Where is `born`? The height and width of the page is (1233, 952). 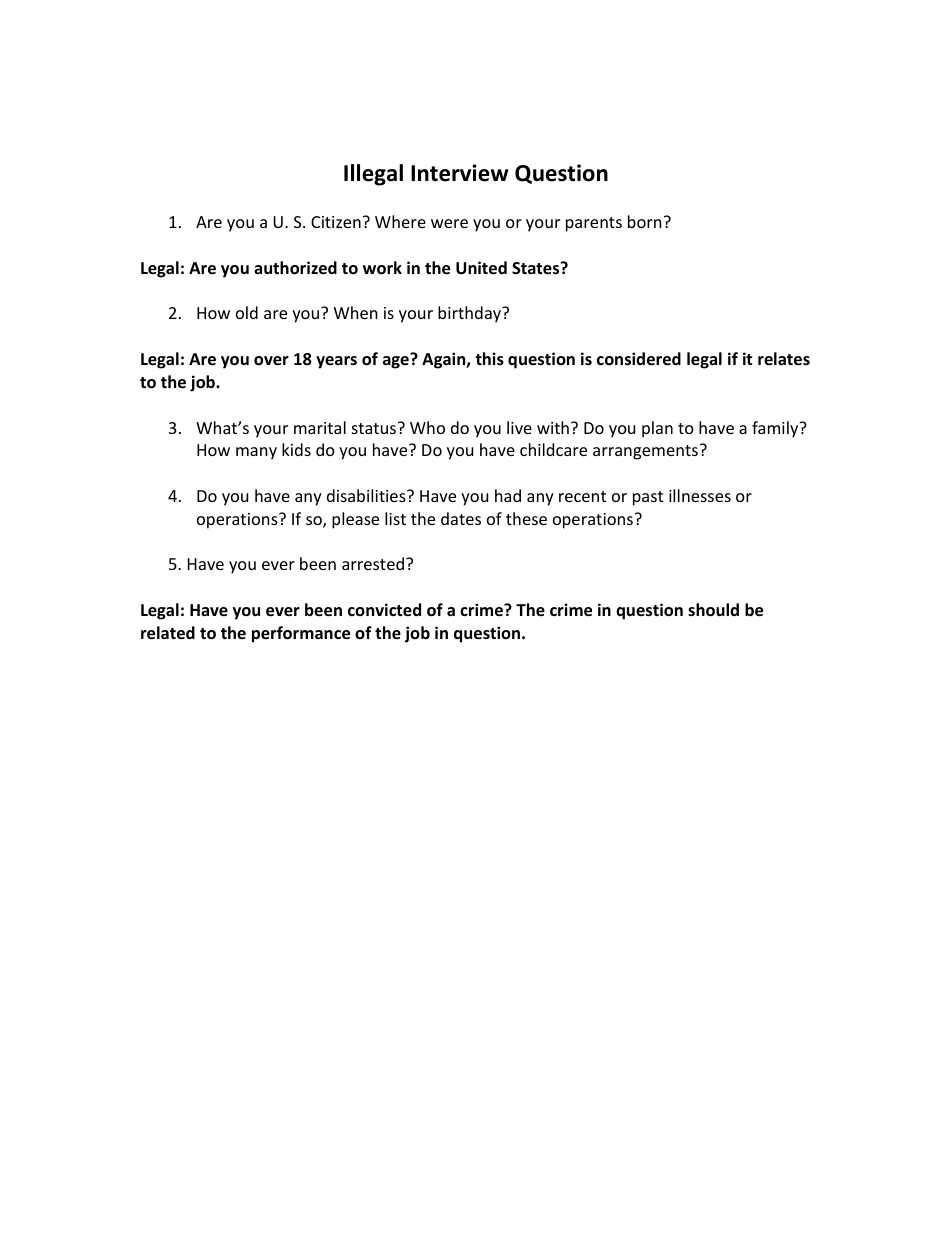
born is located at coordinates (645, 221).
